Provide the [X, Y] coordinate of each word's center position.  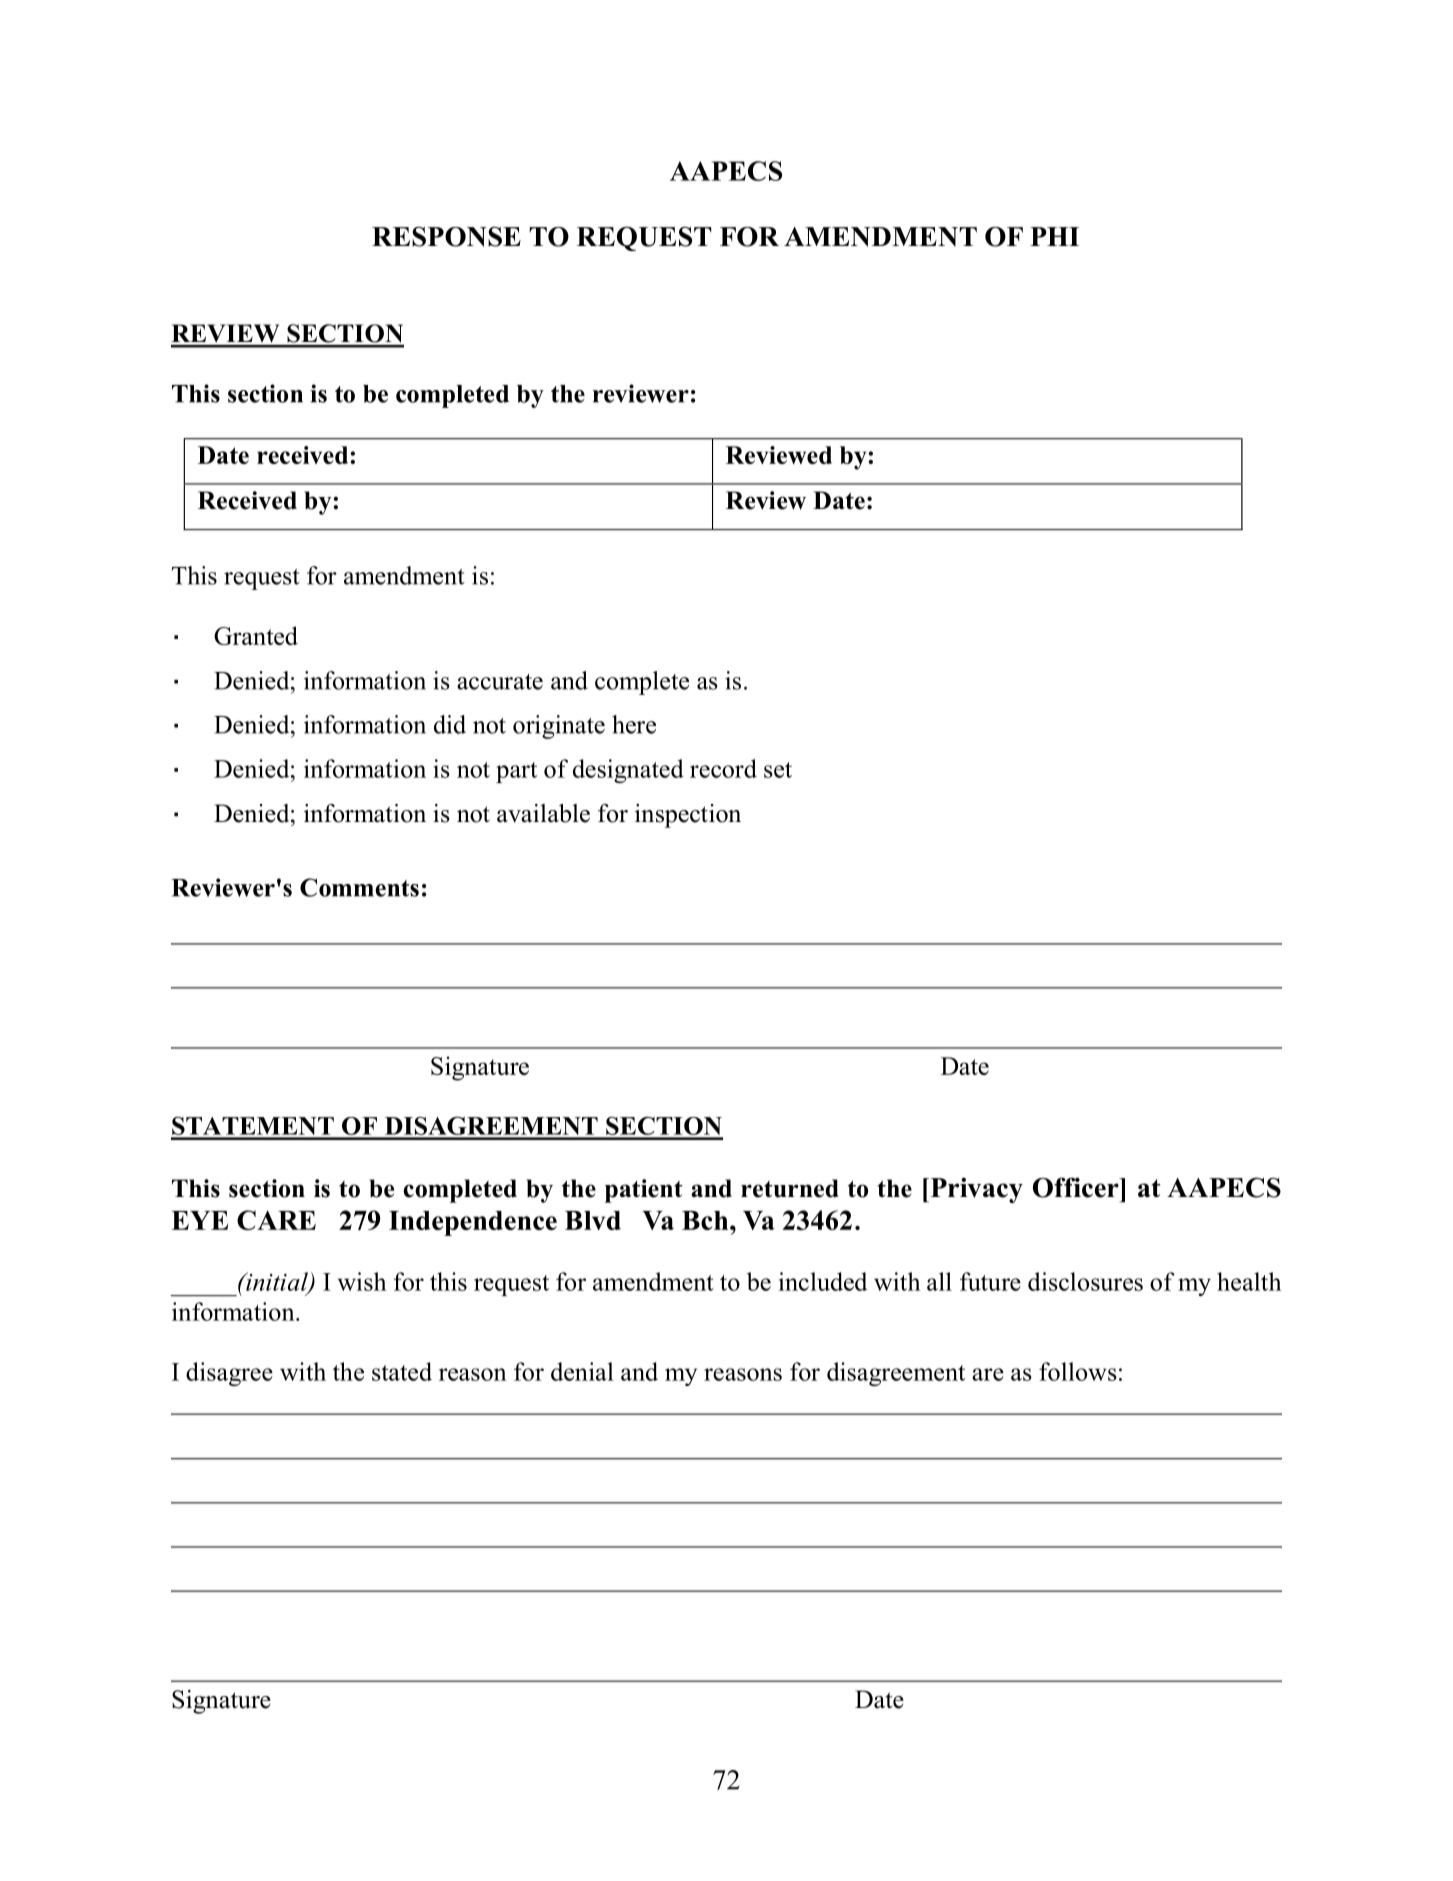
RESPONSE [446, 236]
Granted [256, 635]
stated [402, 1371]
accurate [500, 682]
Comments [359, 887]
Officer [1077, 1187]
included [823, 1281]
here [634, 724]
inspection [688, 816]
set [778, 770]
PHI [1054, 236]
